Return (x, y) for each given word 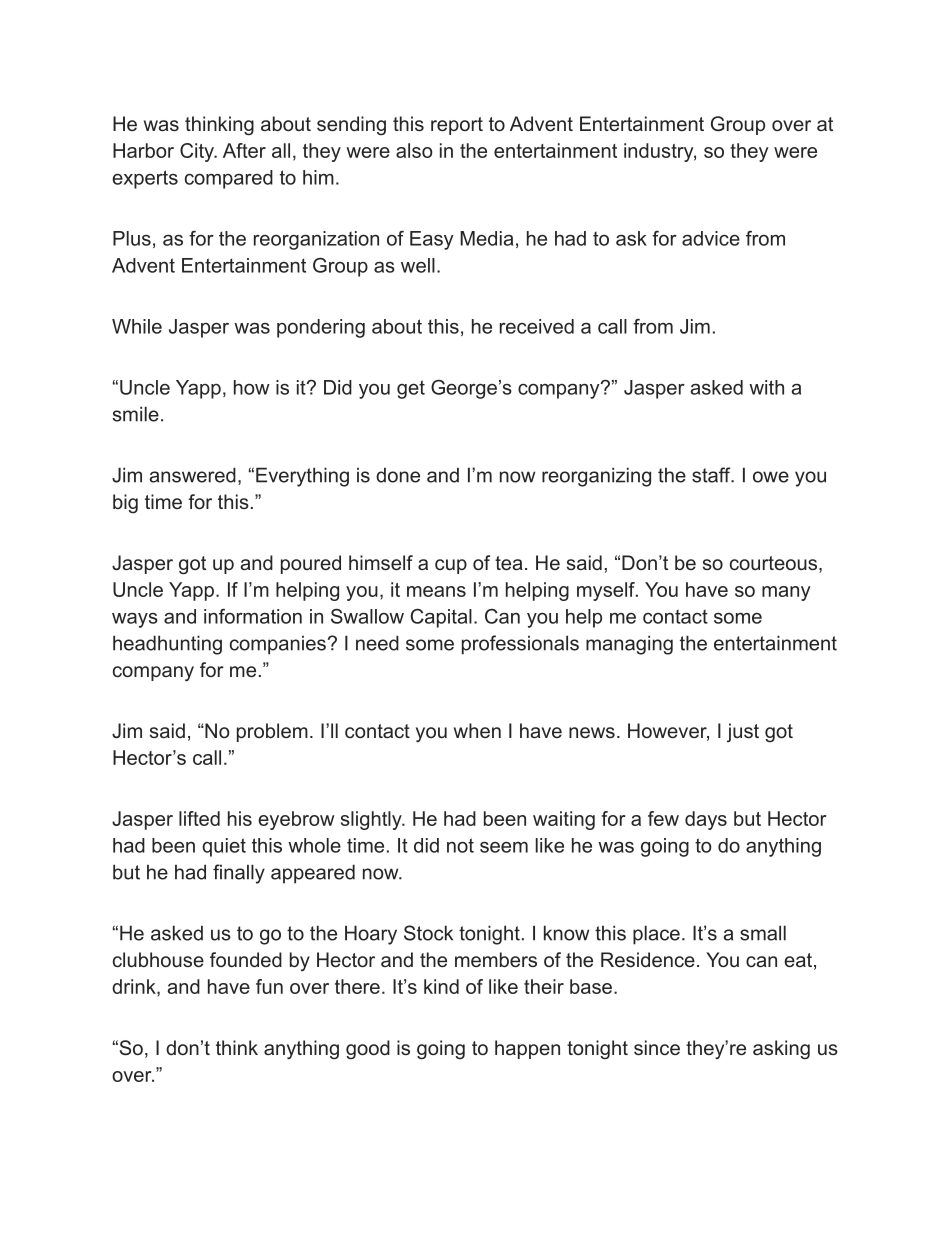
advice (711, 238)
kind (441, 986)
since (657, 1047)
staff (712, 475)
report (457, 126)
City (198, 152)
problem (272, 732)
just (743, 732)
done (398, 475)
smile (136, 414)
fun (269, 986)
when (477, 730)
